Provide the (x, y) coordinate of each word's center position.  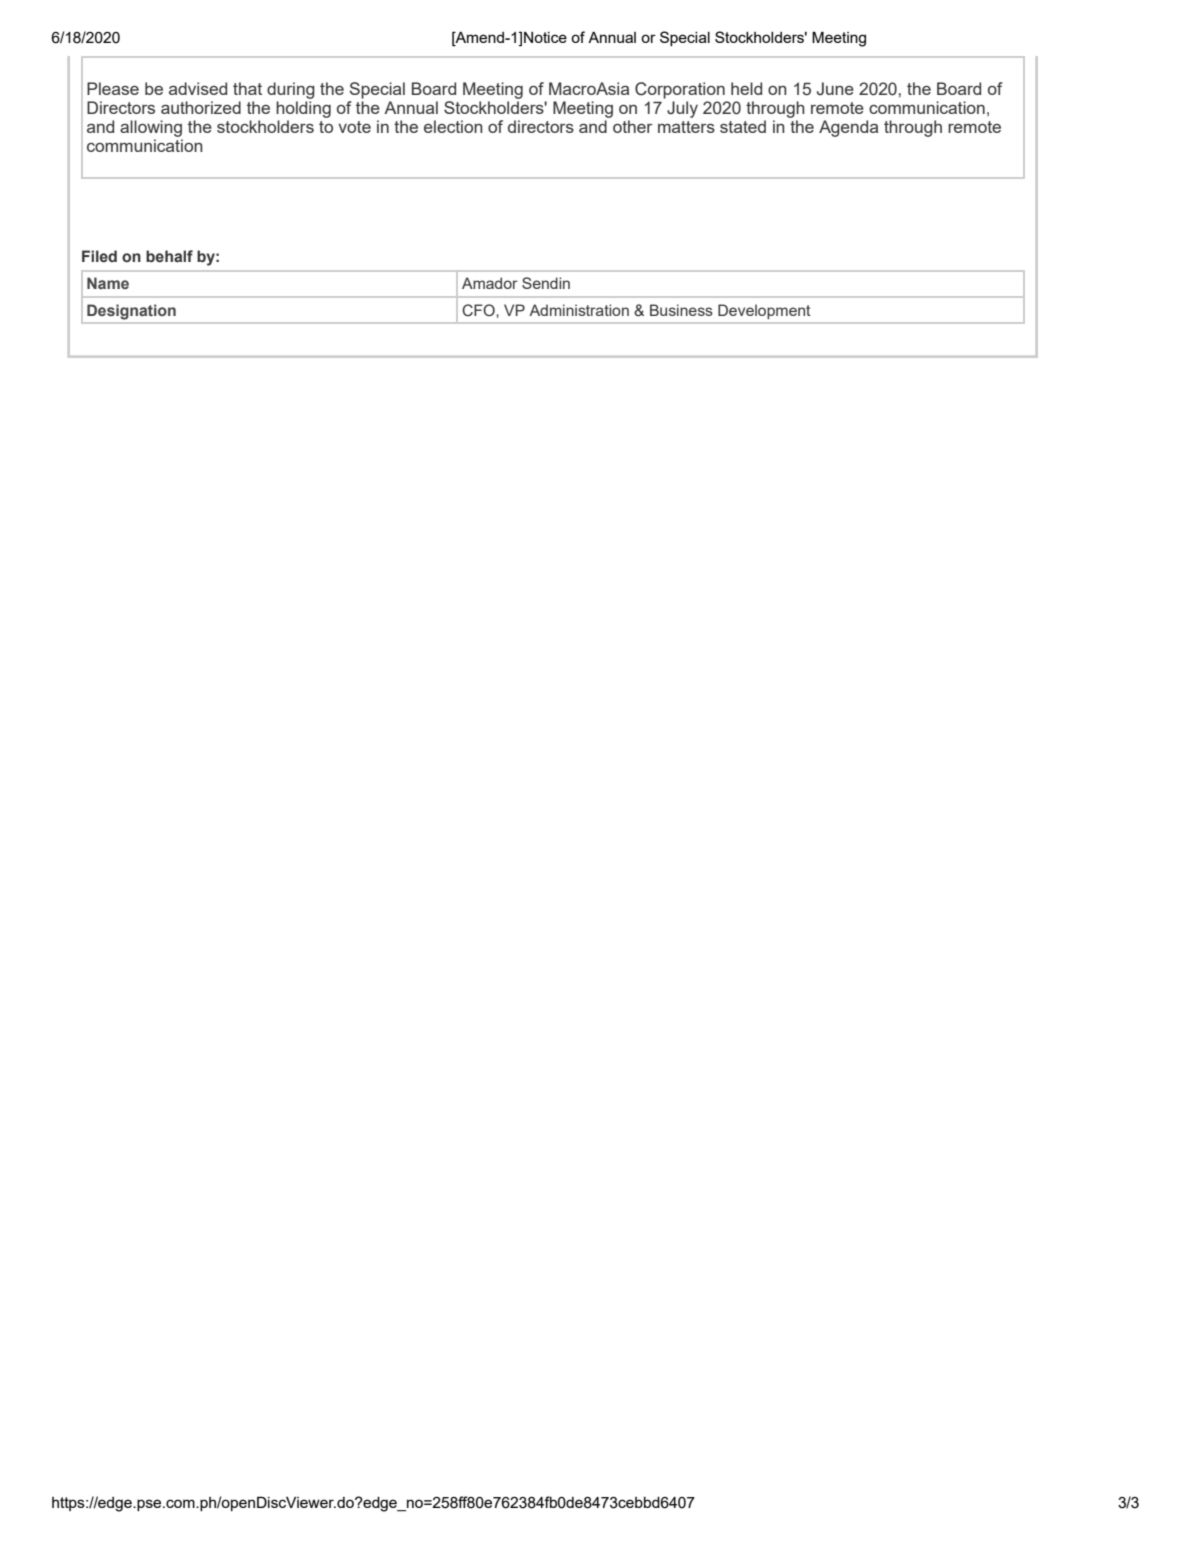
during (291, 90)
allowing (151, 128)
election (453, 126)
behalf (169, 256)
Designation (131, 312)
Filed (99, 256)
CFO (479, 310)
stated (743, 126)
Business (681, 310)
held (746, 88)
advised (198, 88)
